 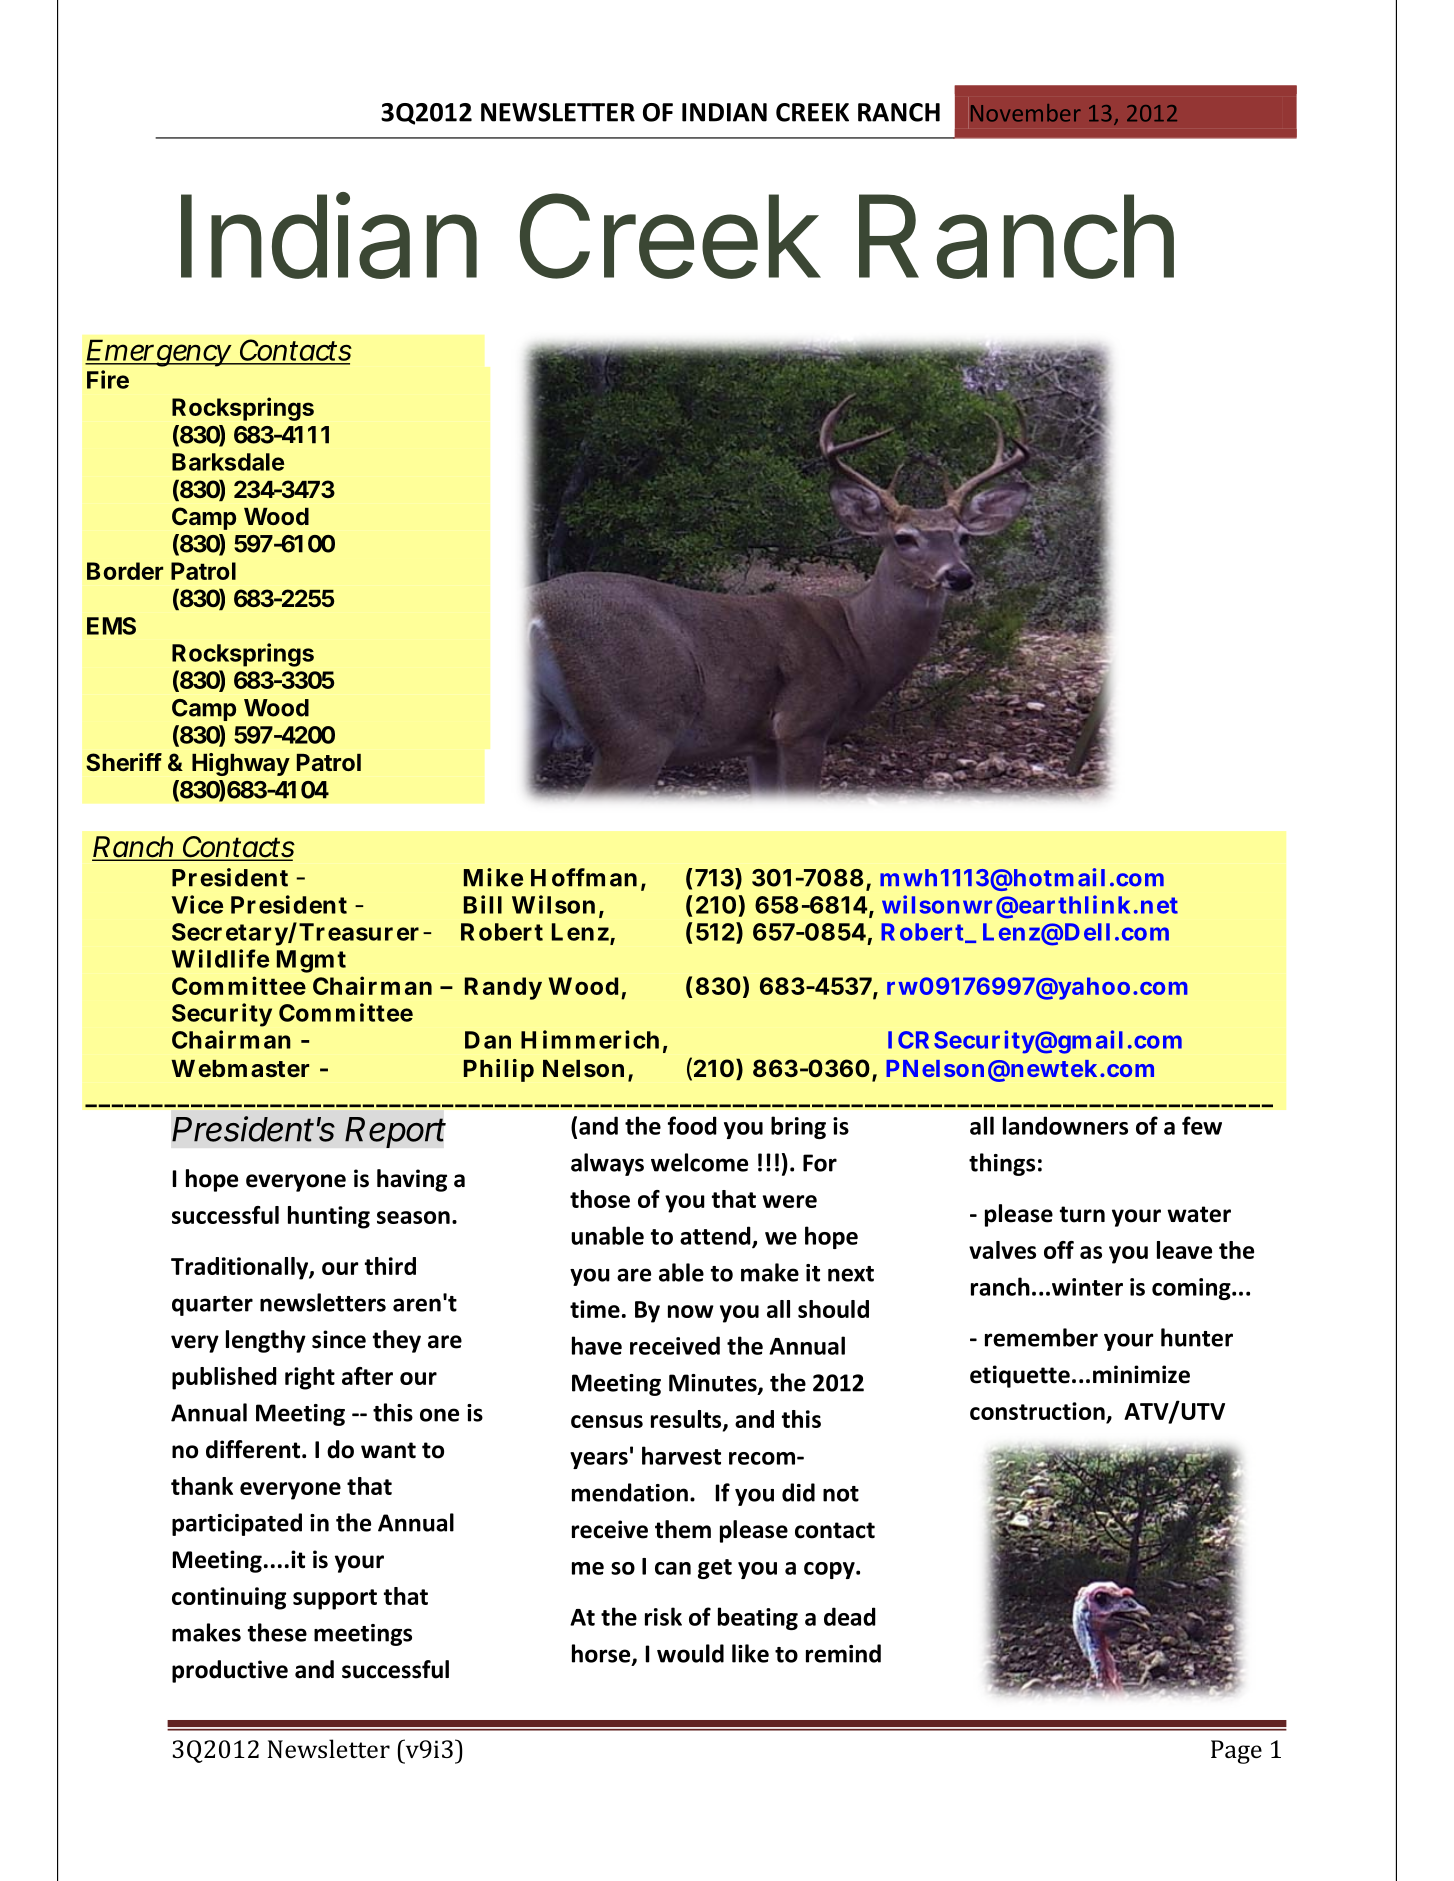 What do you see at coordinates (1026, 113) in the document?
I see `November` at bounding box center [1026, 113].
